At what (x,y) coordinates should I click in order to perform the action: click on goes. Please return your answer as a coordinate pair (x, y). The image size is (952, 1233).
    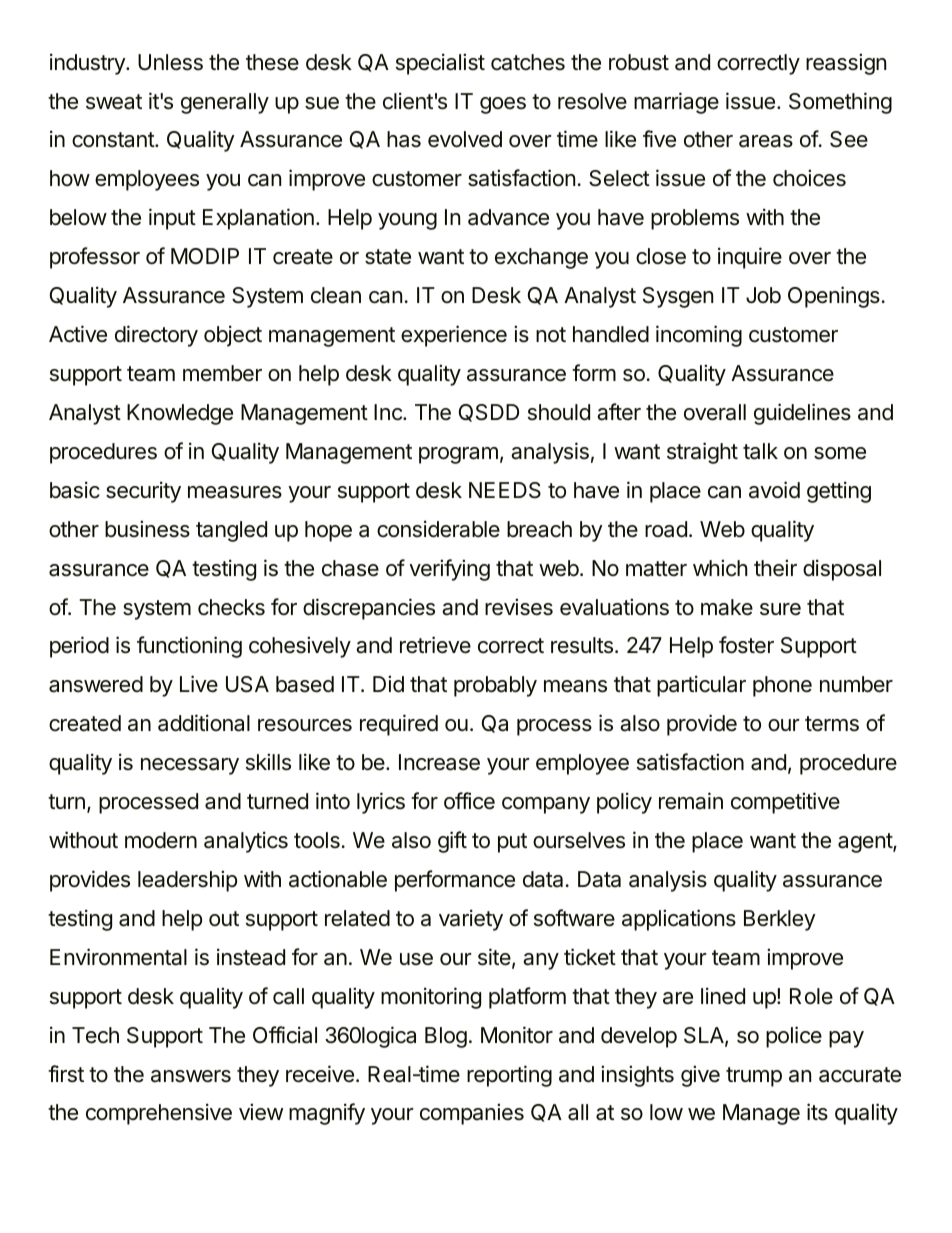
    Looking at the image, I should click on (503, 105).
